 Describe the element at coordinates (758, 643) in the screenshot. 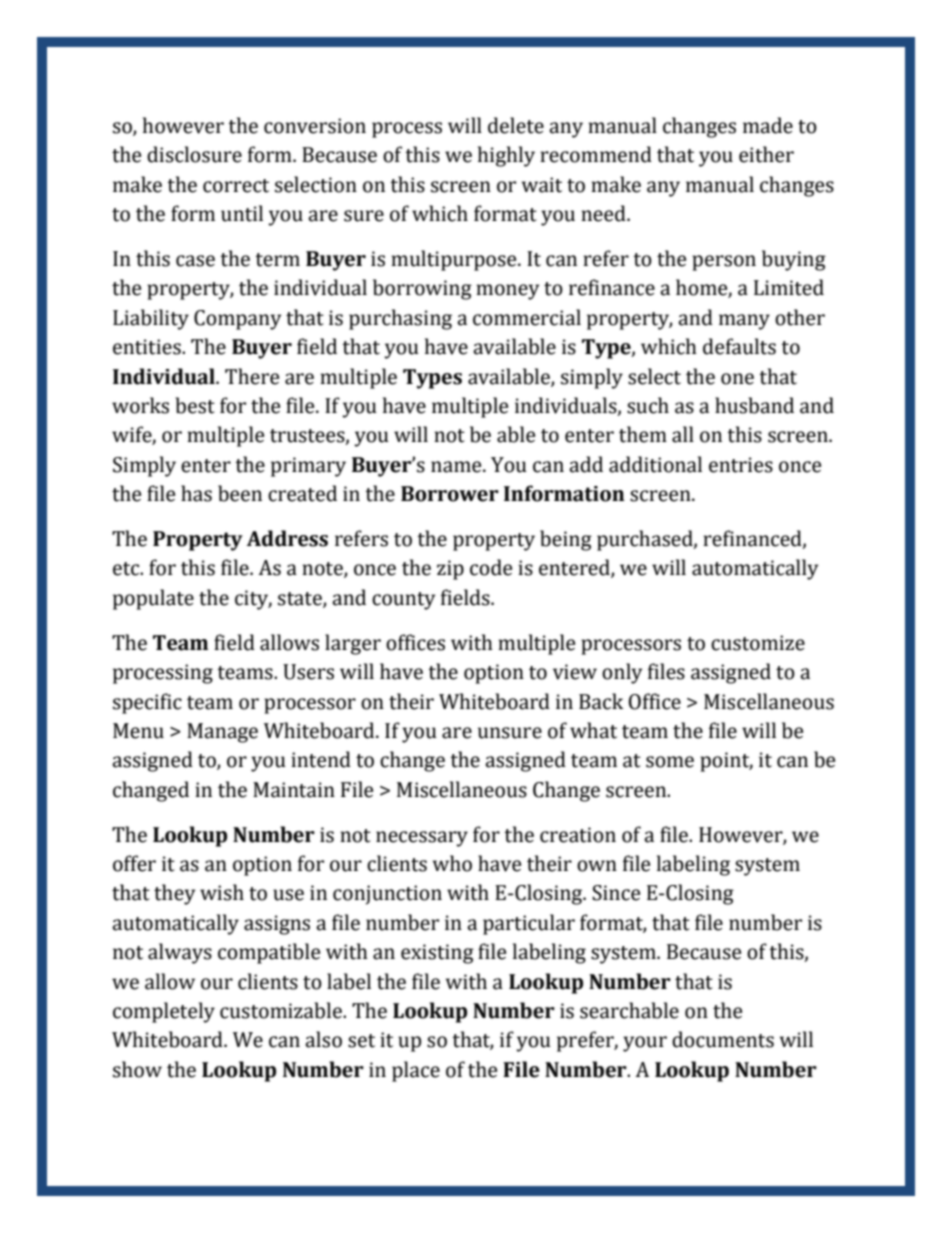

I see `customize` at that location.
